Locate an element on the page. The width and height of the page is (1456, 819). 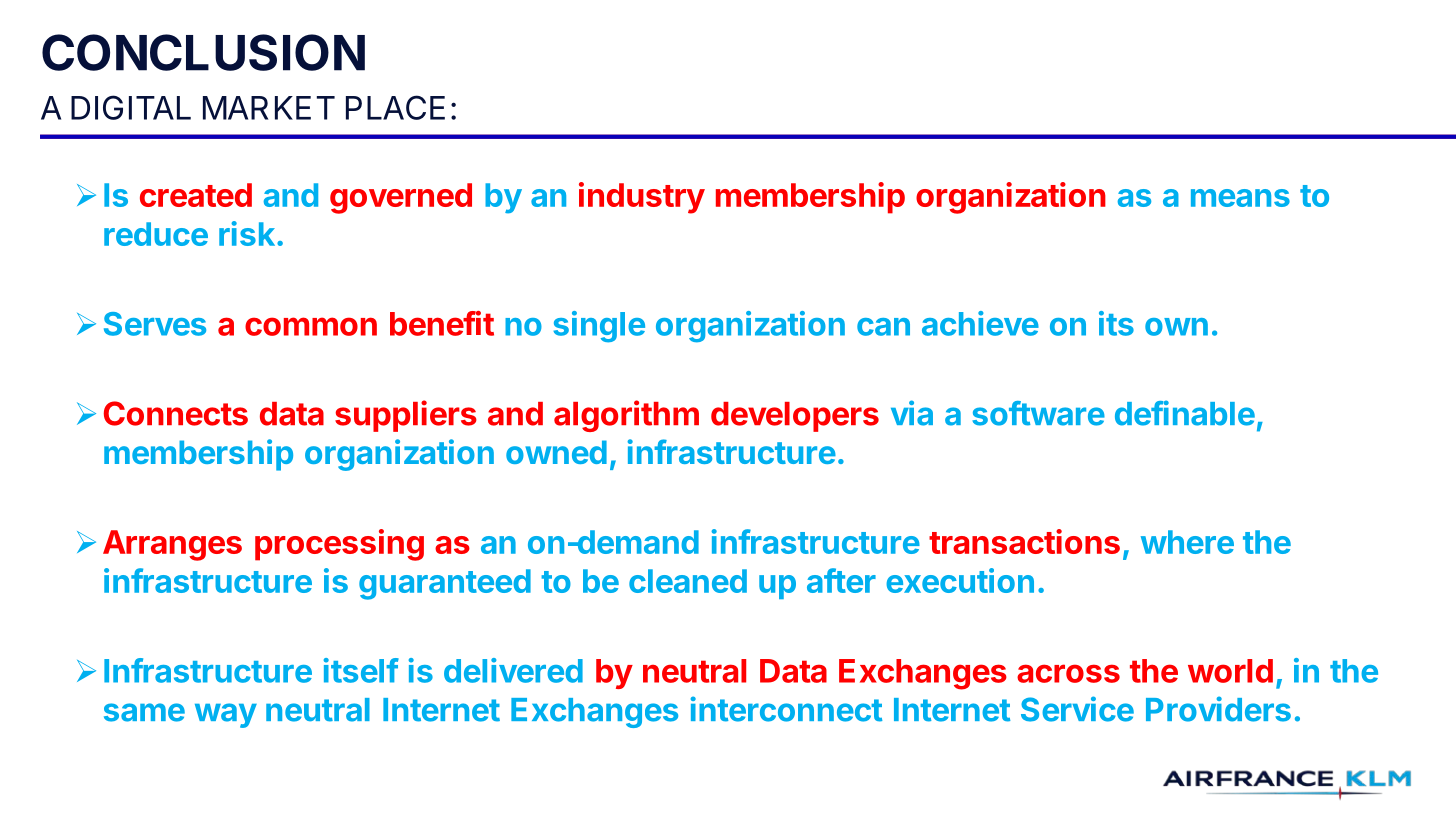
common is located at coordinates (311, 326).
